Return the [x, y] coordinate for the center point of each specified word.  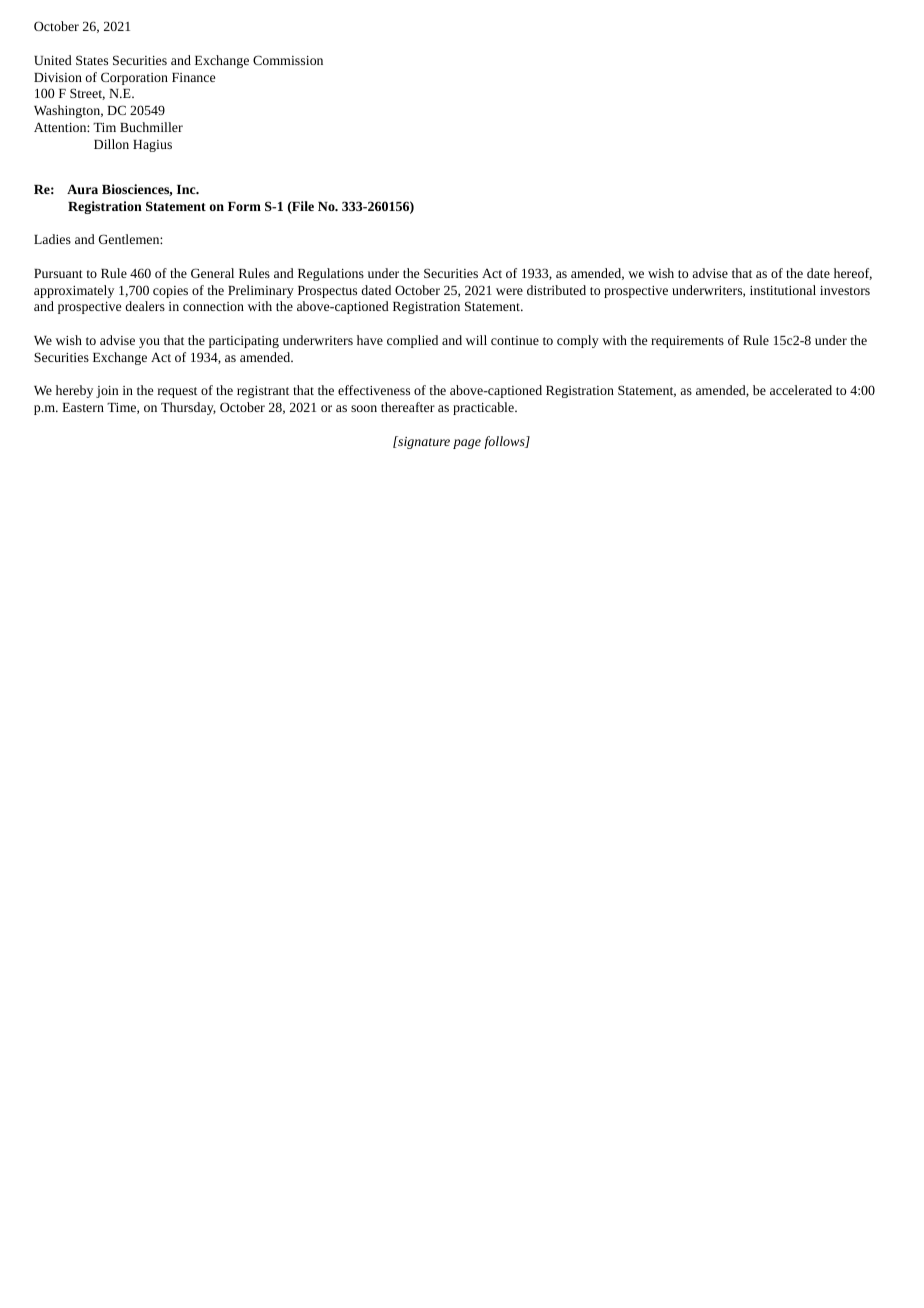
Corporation [134, 78]
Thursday [188, 408]
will [476, 340]
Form [244, 206]
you [149, 343]
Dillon [111, 144]
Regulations [331, 274]
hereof [853, 274]
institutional [783, 290]
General [212, 273]
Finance [193, 77]
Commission [288, 60]
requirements [687, 342]
